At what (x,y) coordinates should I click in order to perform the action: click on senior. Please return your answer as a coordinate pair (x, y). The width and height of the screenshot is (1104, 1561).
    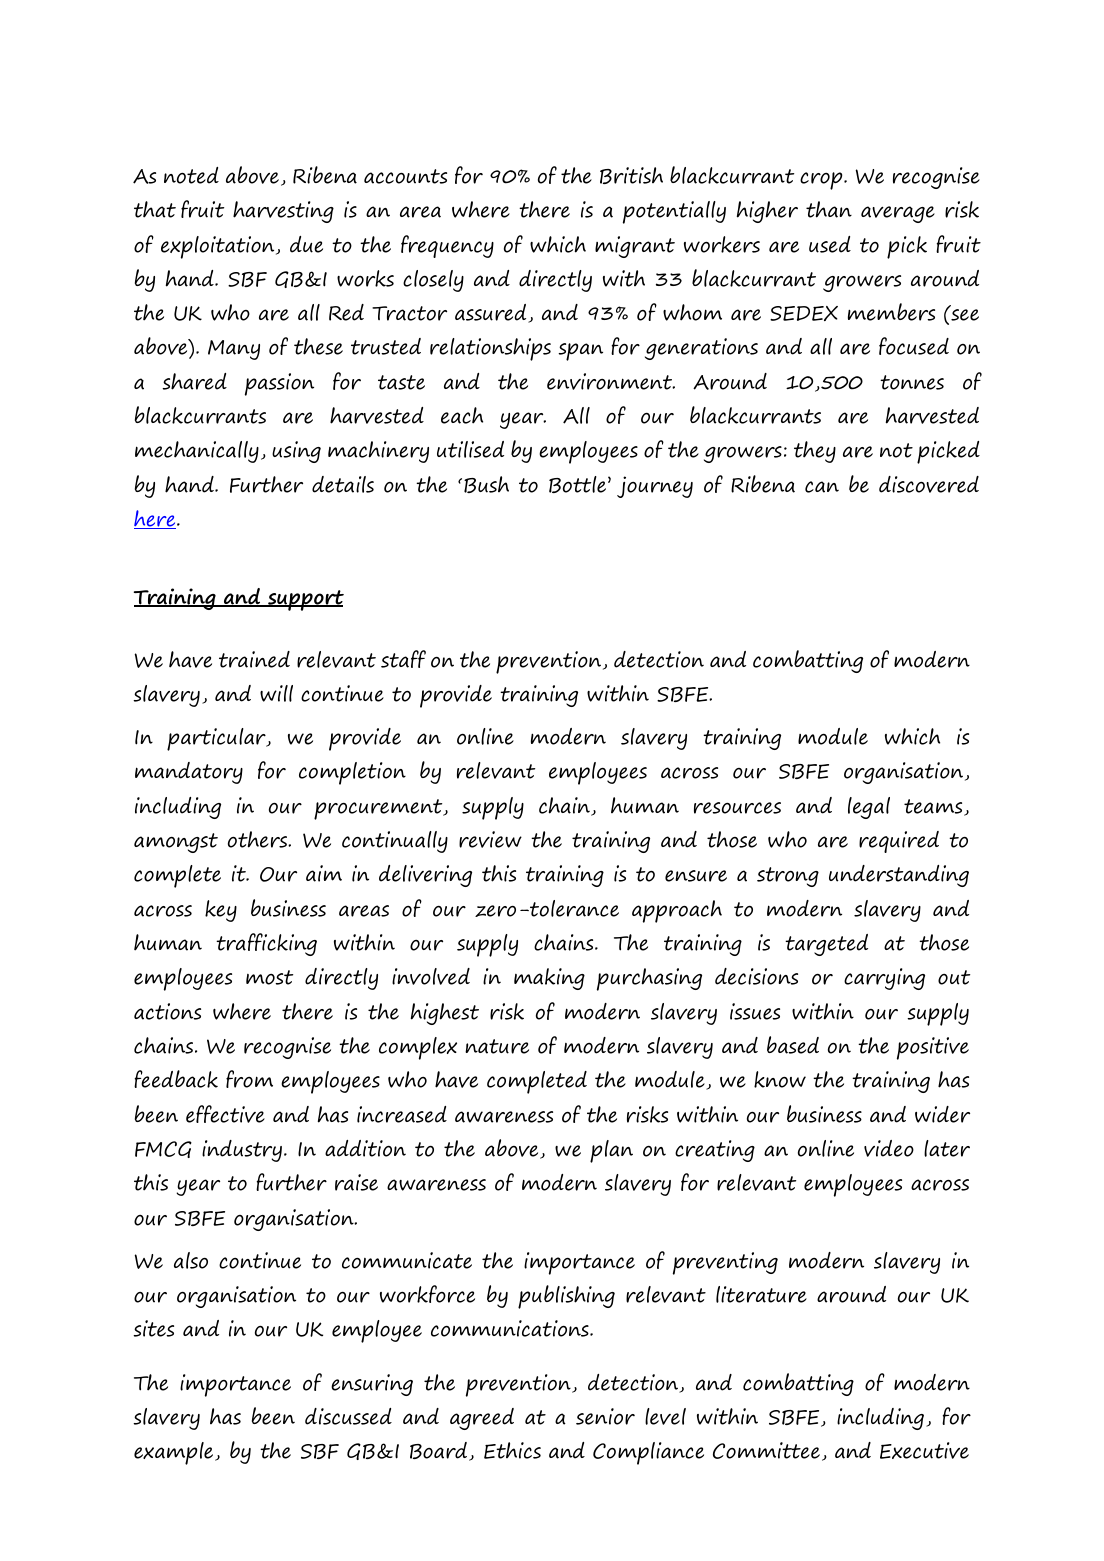
    Looking at the image, I should click on (605, 1416).
